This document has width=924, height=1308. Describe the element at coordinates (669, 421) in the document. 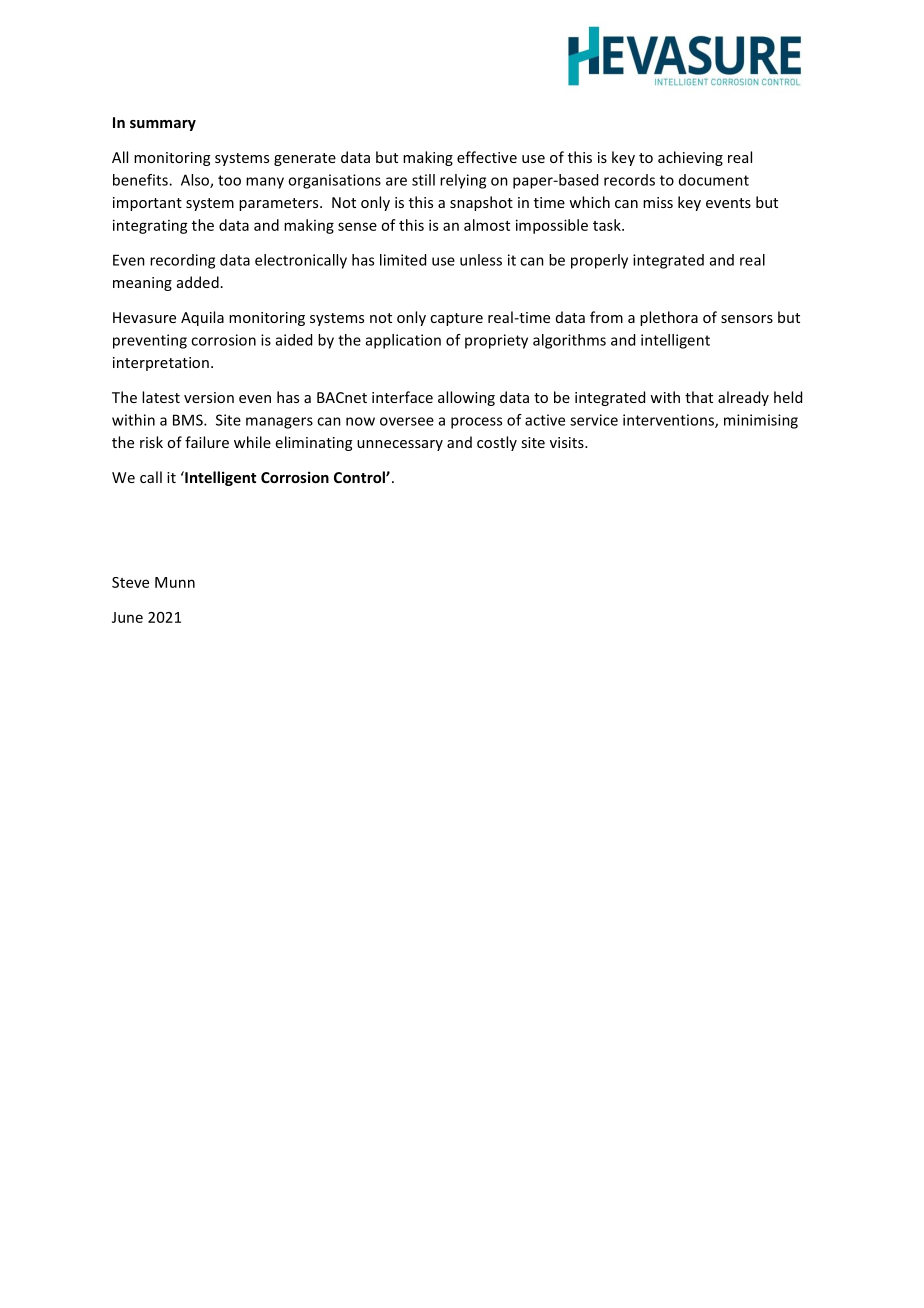

I see `interventions` at that location.
